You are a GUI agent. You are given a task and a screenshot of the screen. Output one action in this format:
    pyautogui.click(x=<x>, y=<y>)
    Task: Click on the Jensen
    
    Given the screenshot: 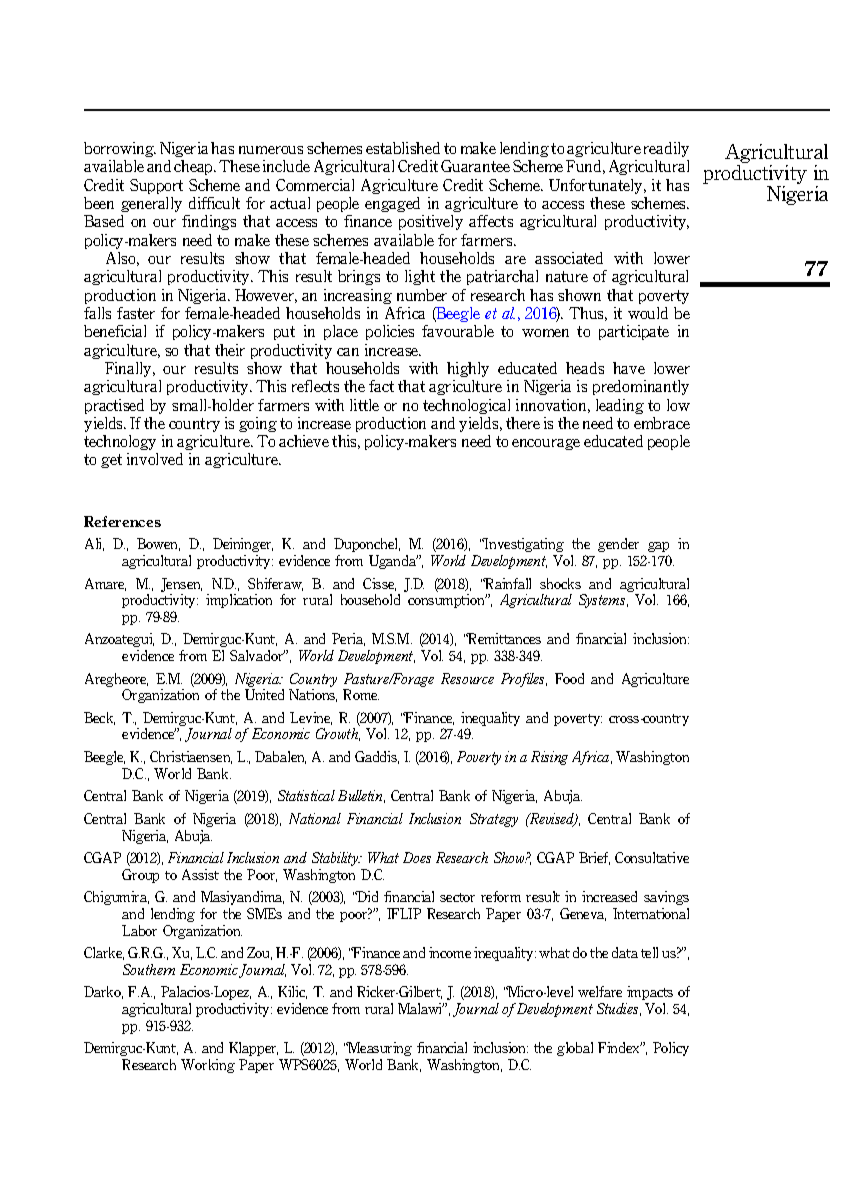 What is the action you would take?
    pyautogui.click(x=181, y=585)
